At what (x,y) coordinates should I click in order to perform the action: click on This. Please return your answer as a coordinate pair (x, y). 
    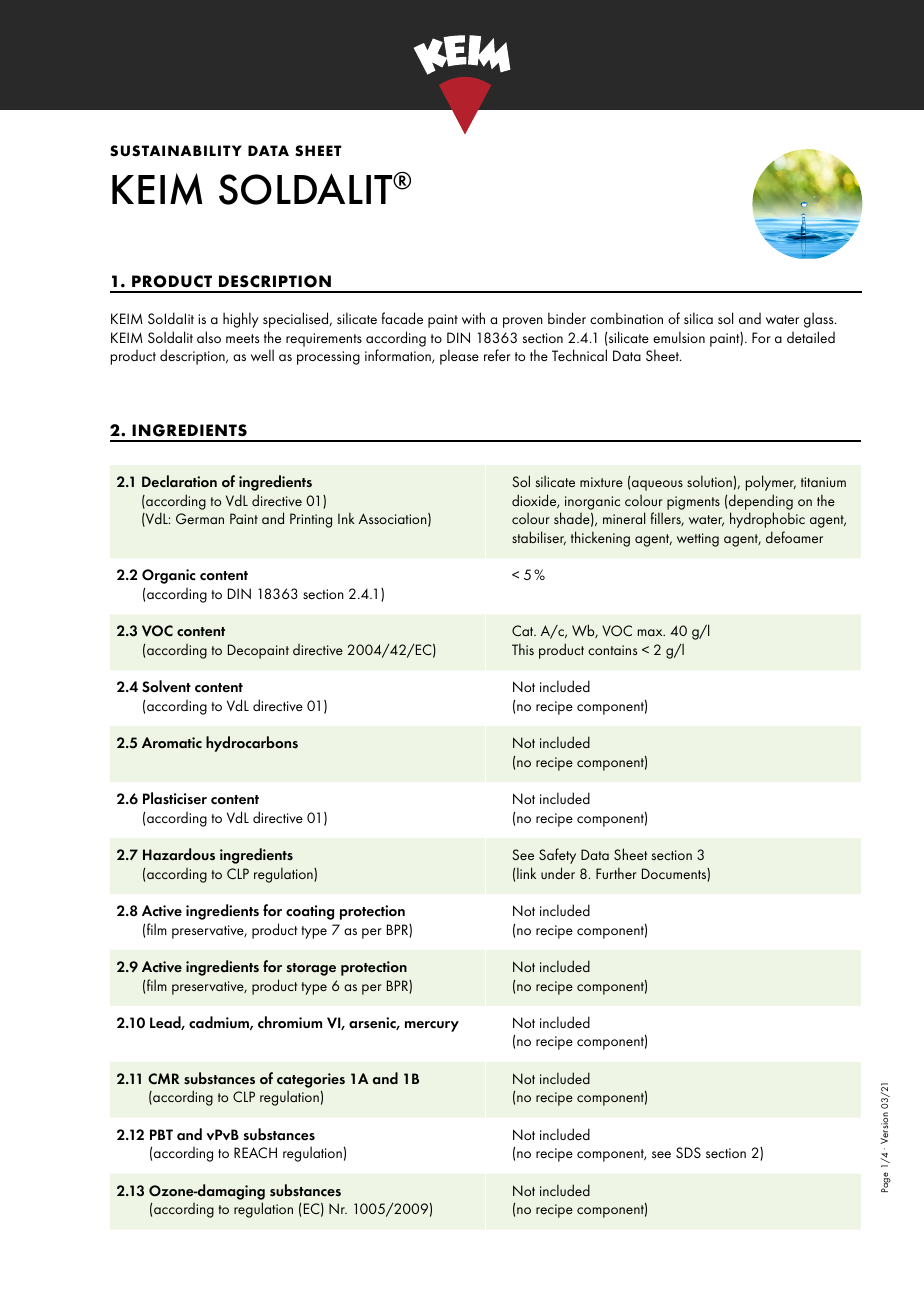
    Looking at the image, I should click on (523, 649).
